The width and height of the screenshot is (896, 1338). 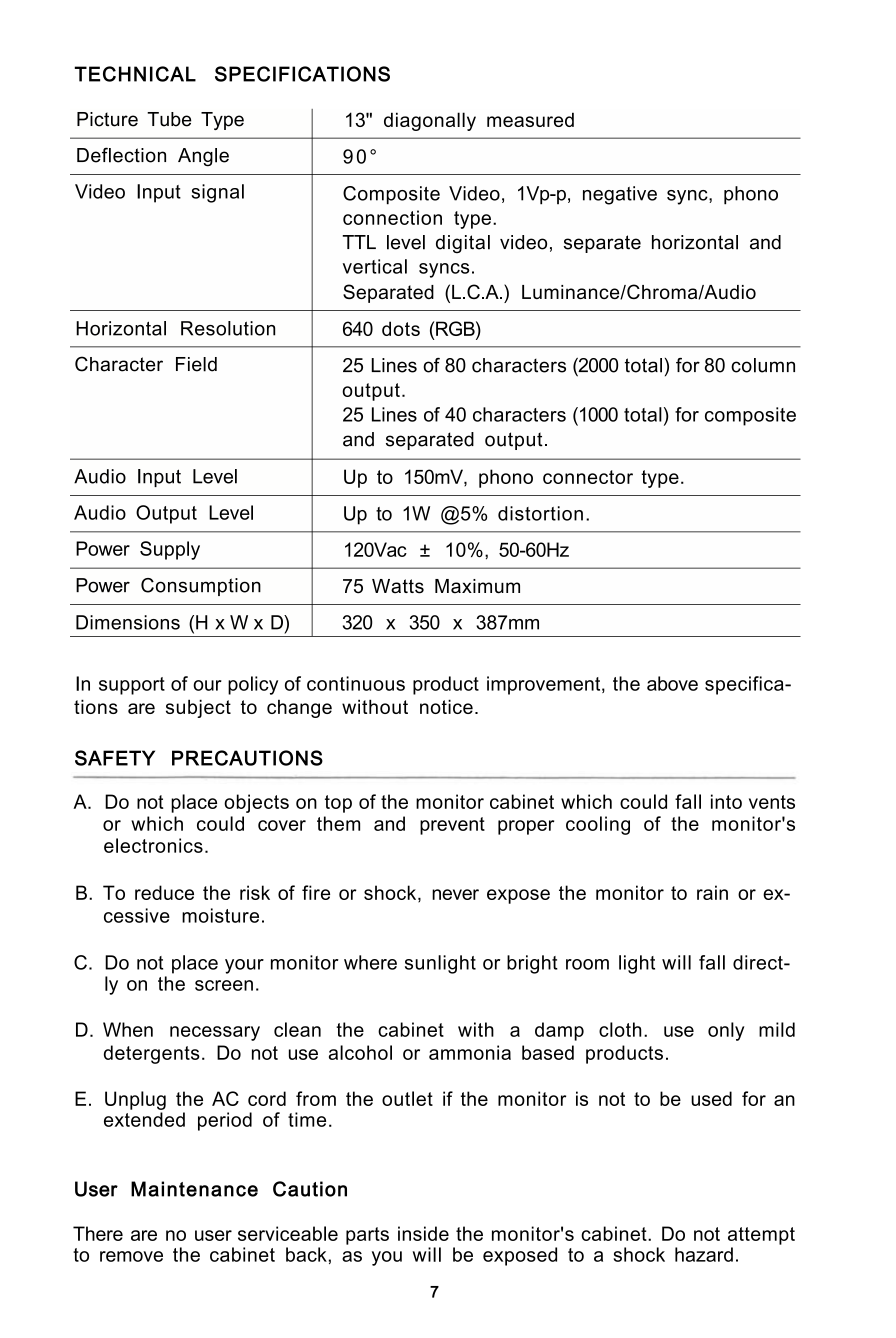 What do you see at coordinates (169, 119) in the screenshot?
I see `Tube` at bounding box center [169, 119].
